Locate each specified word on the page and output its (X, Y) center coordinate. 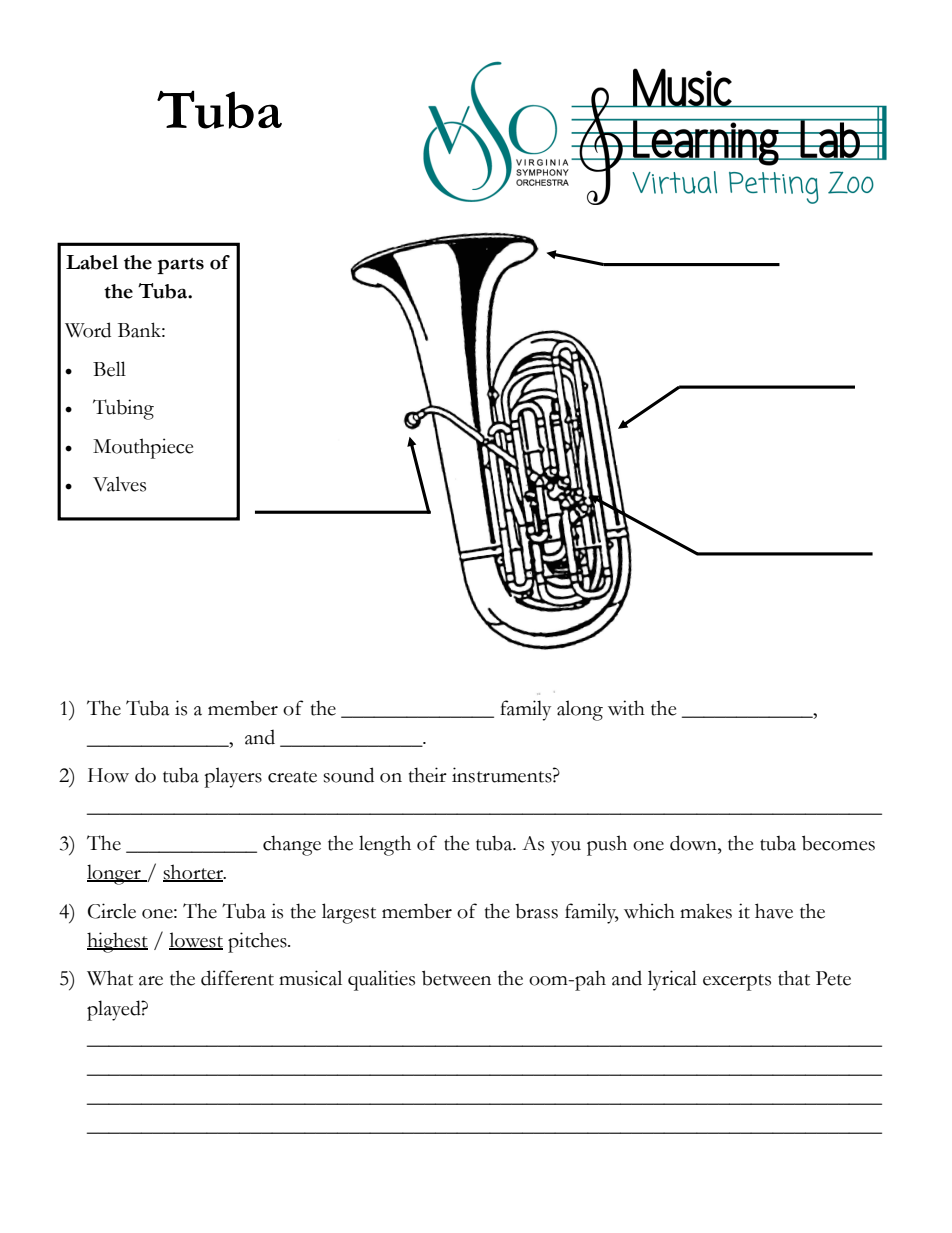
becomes (838, 843)
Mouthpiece (143, 448)
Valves (119, 484)
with (626, 708)
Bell (109, 369)
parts (180, 266)
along (580, 710)
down (694, 843)
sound (348, 775)
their (428, 775)
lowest (196, 941)
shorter (194, 873)
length (385, 845)
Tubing (123, 409)
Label (92, 262)
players (233, 777)
